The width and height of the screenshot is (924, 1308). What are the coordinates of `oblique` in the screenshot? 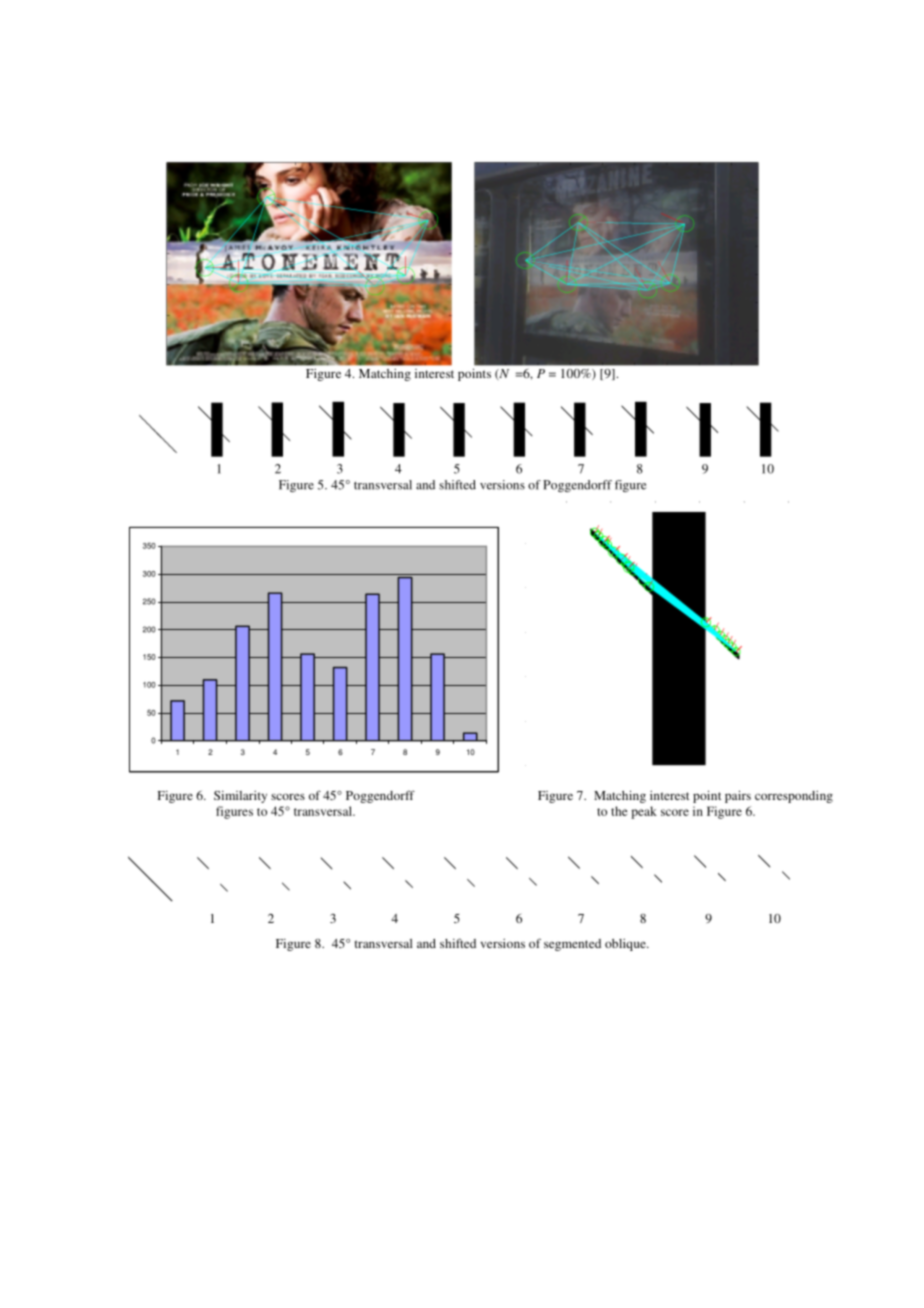 It's located at (626, 945).
